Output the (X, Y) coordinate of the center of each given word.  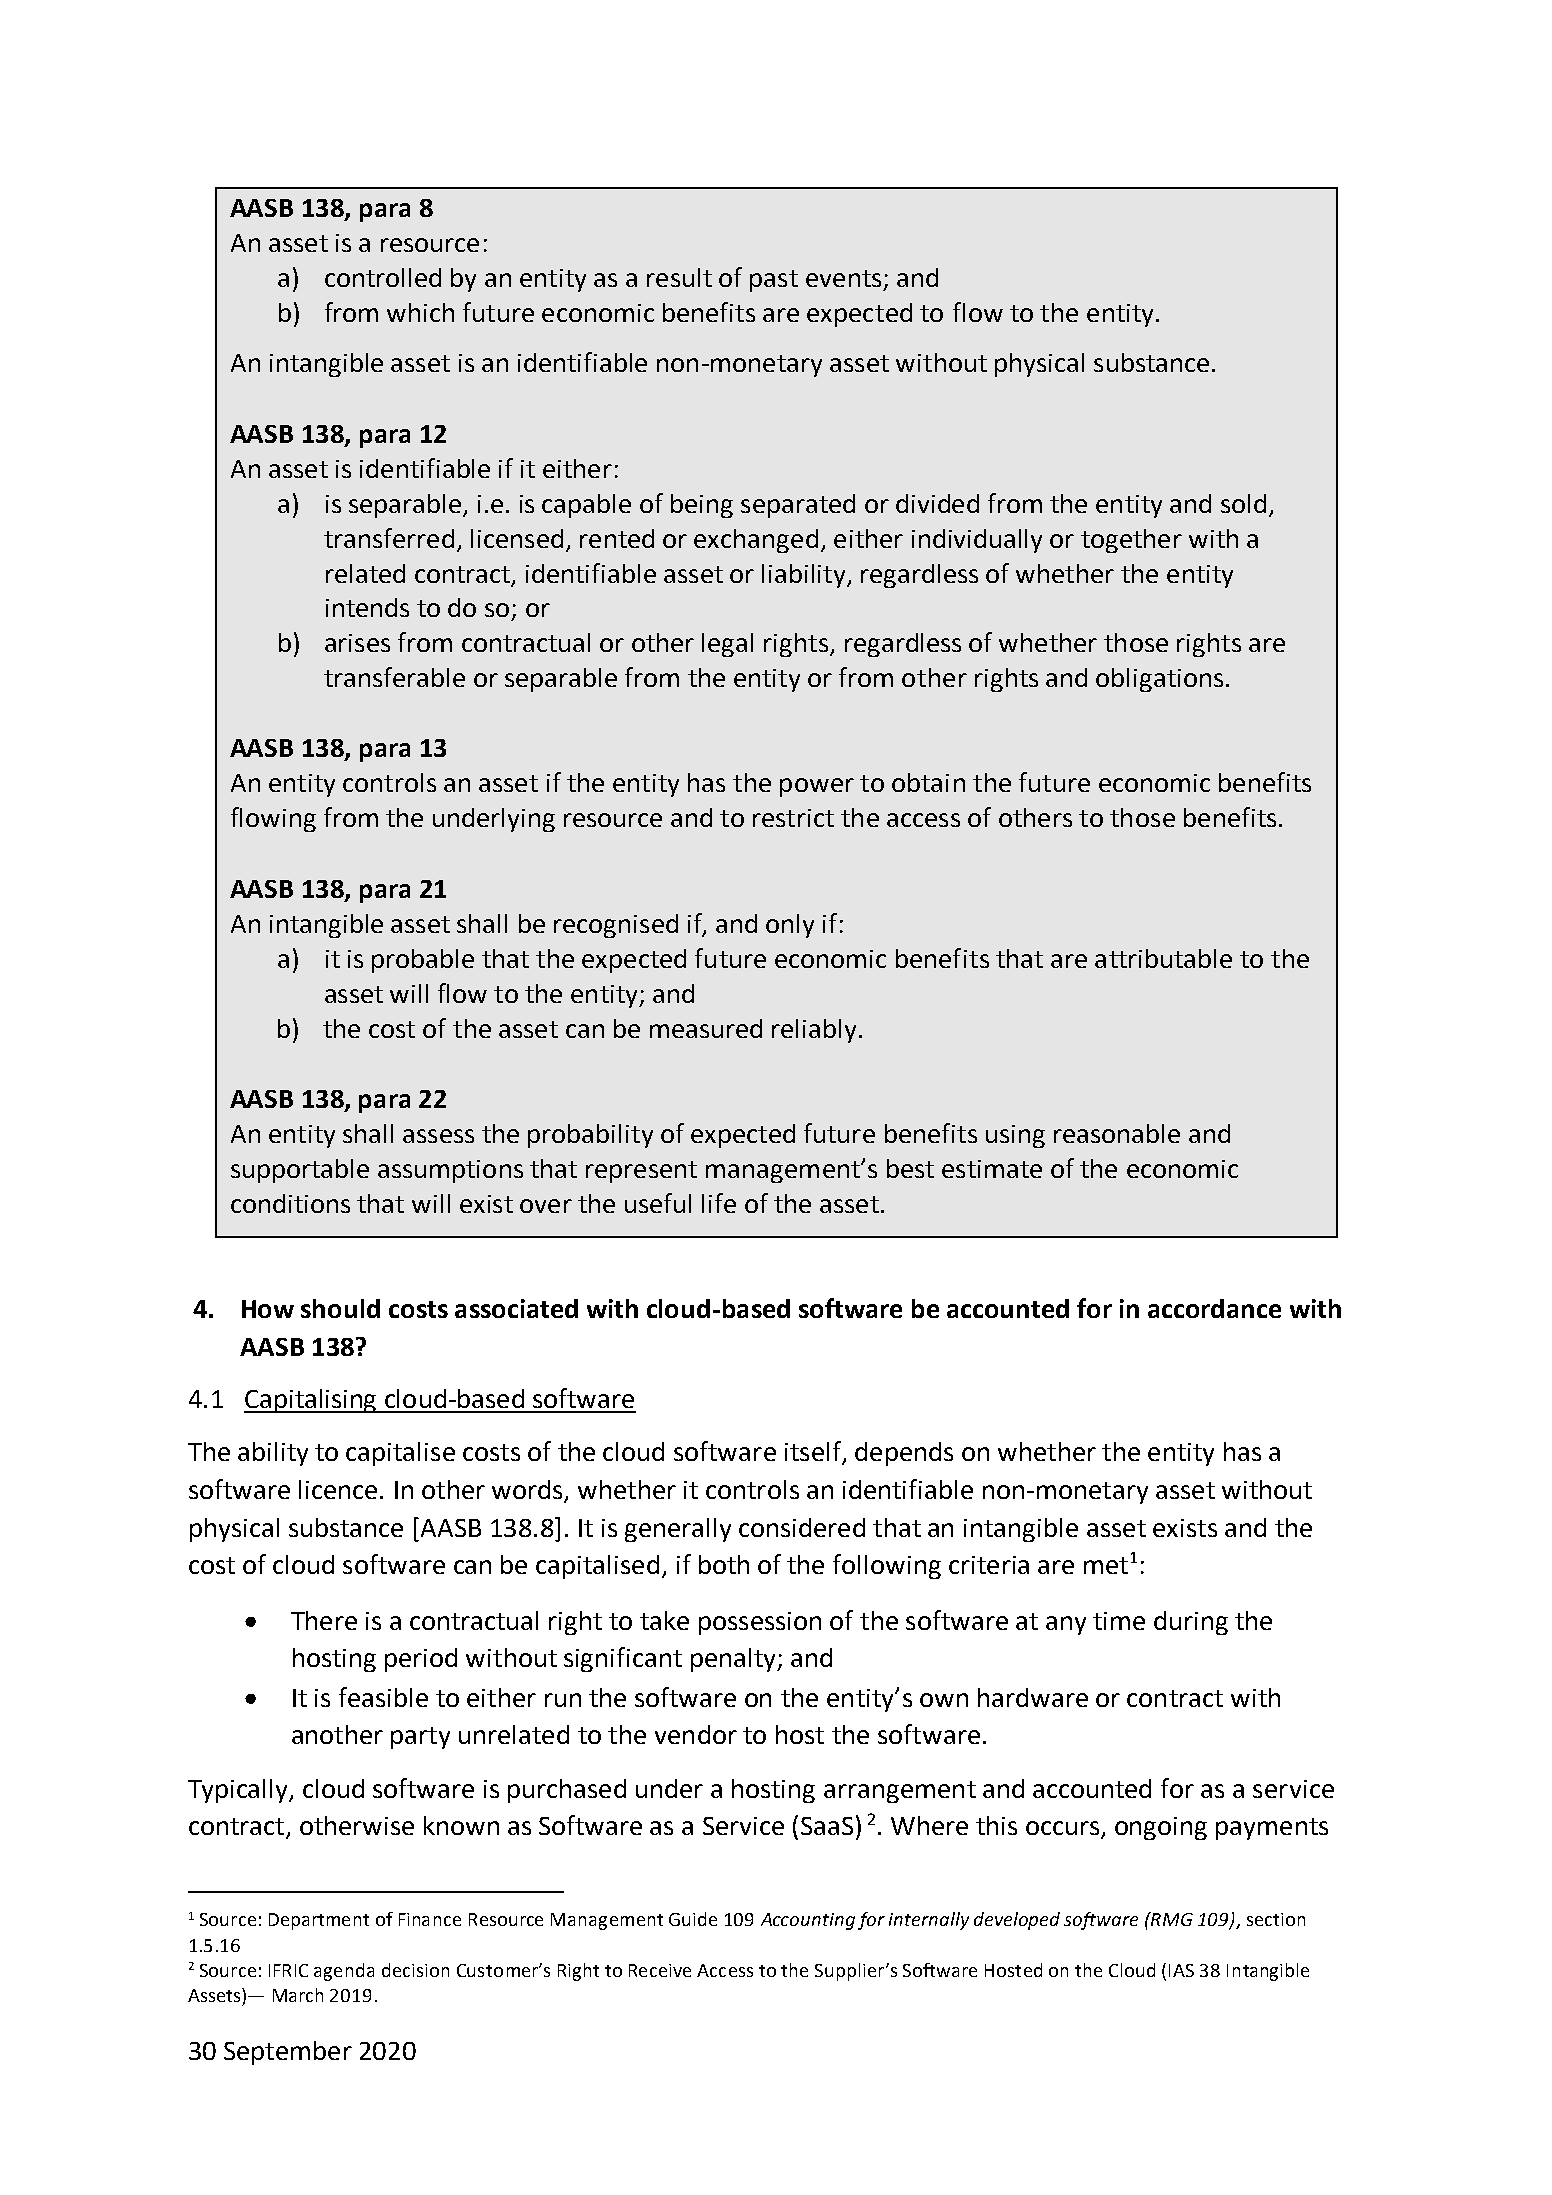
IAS (1181, 1970)
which (420, 312)
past (774, 281)
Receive (660, 1970)
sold (1243, 503)
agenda (344, 1972)
